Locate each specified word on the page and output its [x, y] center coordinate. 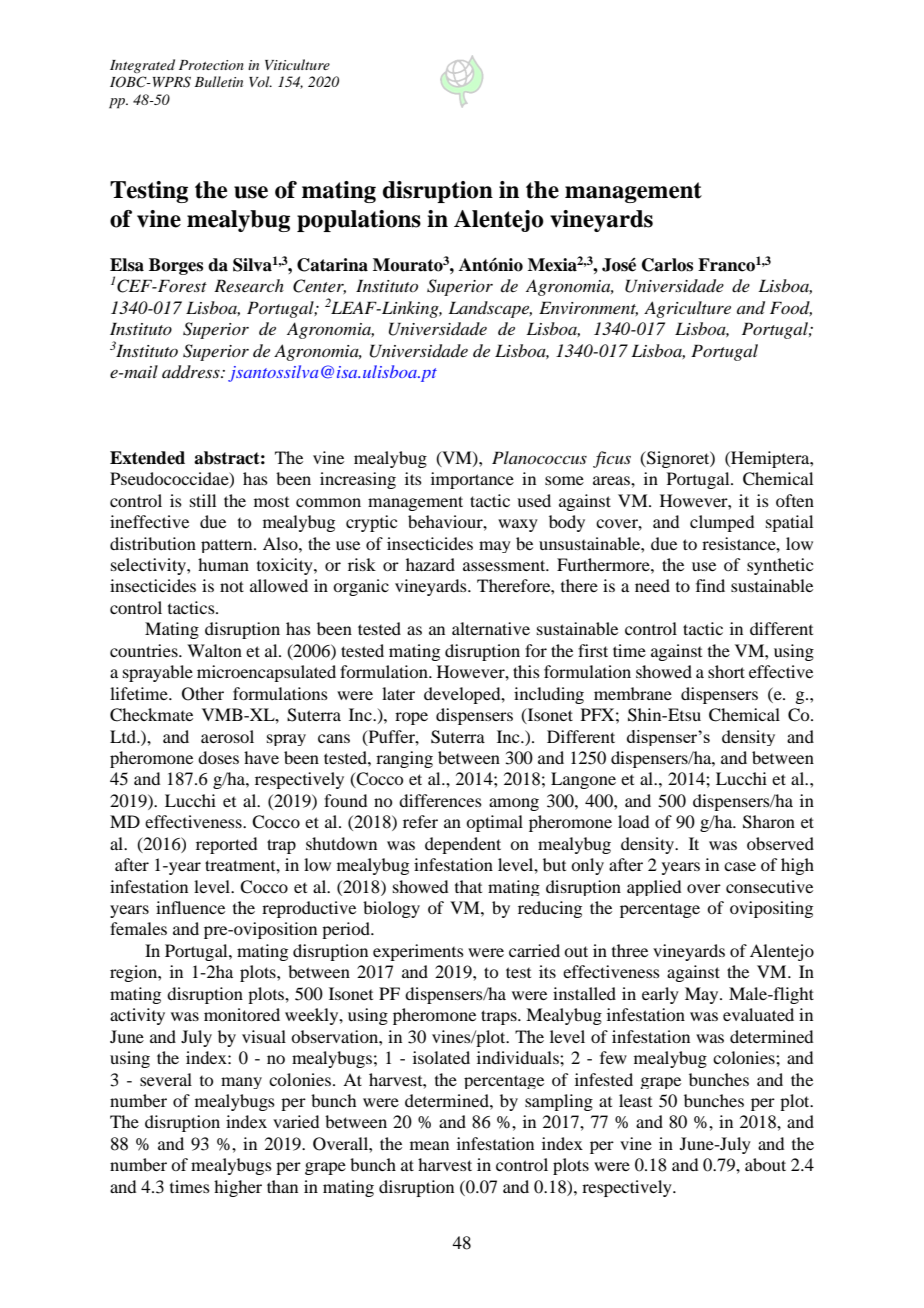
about [765, 1164]
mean [429, 1145]
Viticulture [297, 64]
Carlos [667, 265]
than [282, 1186]
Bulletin [218, 81]
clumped [722, 523]
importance [472, 480]
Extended [147, 458]
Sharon [769, 822]
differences [440, 800]
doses [218, 757]
